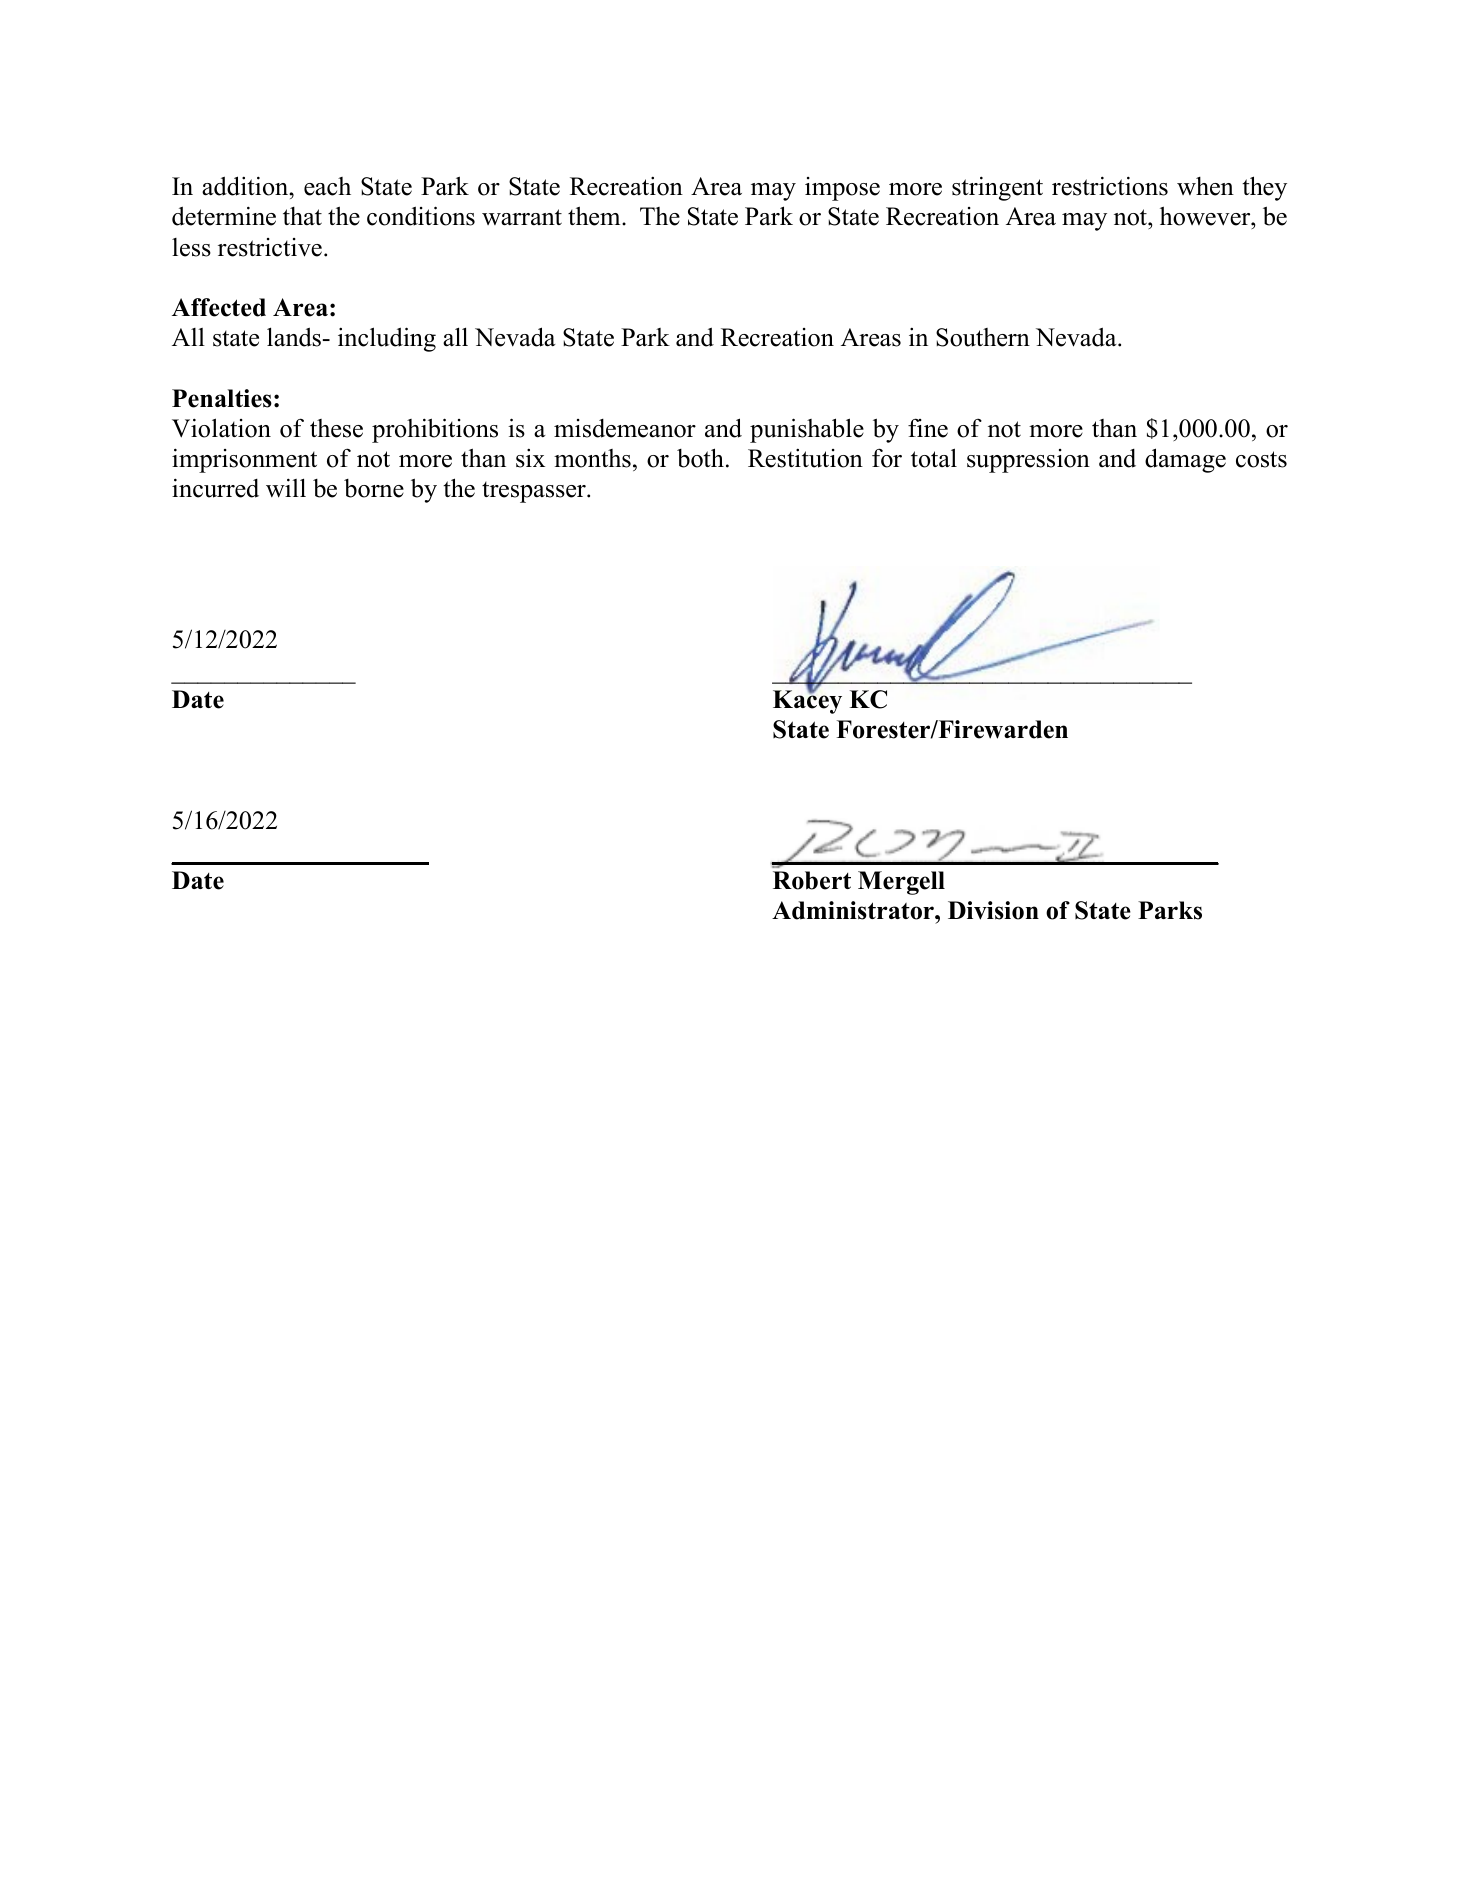 This screenshot has width=1459, height=1888. I want to click on restrictions, so click(1110, 186).
